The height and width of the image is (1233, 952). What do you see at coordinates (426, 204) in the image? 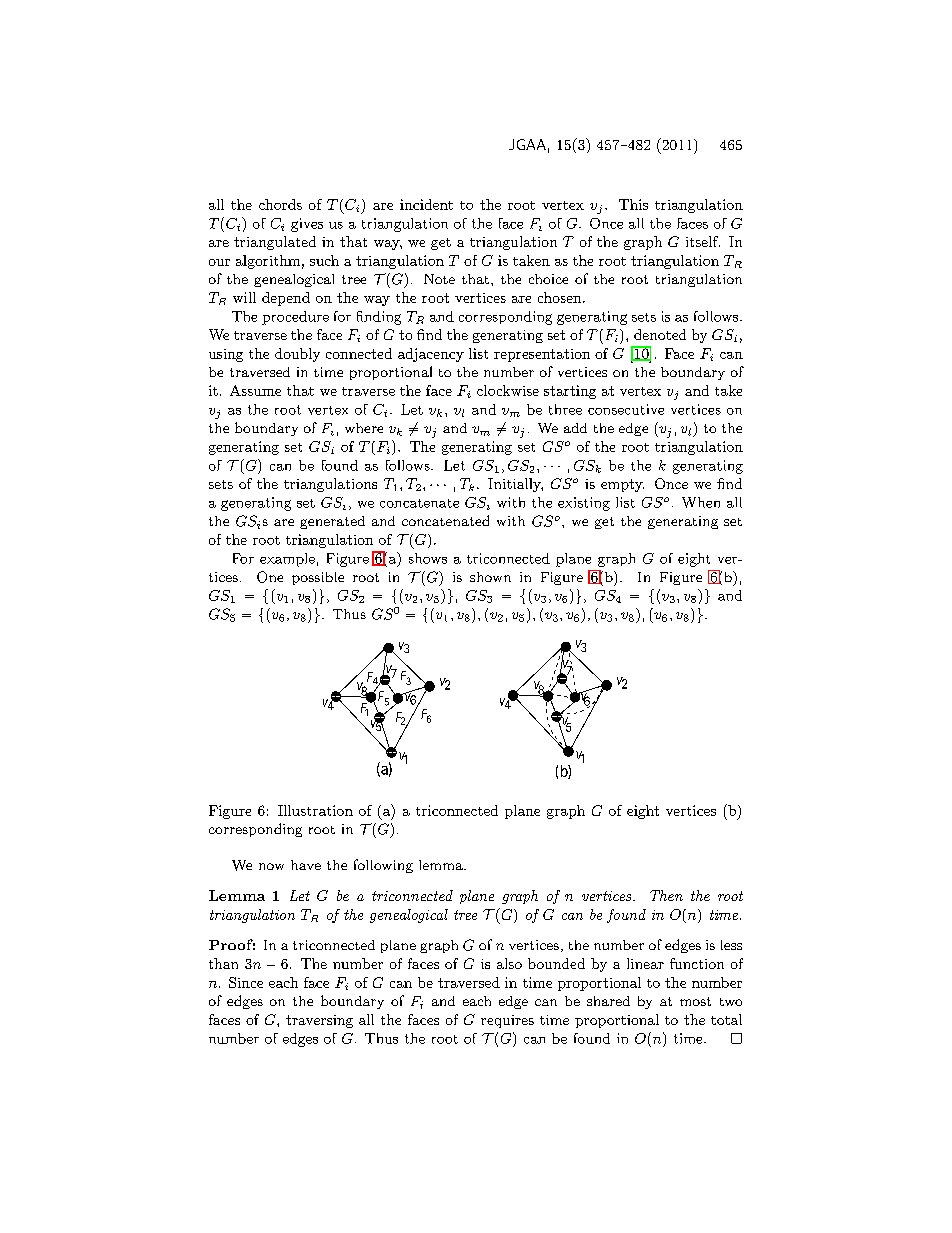
I see `incident` at bounding box center [426, 204].
